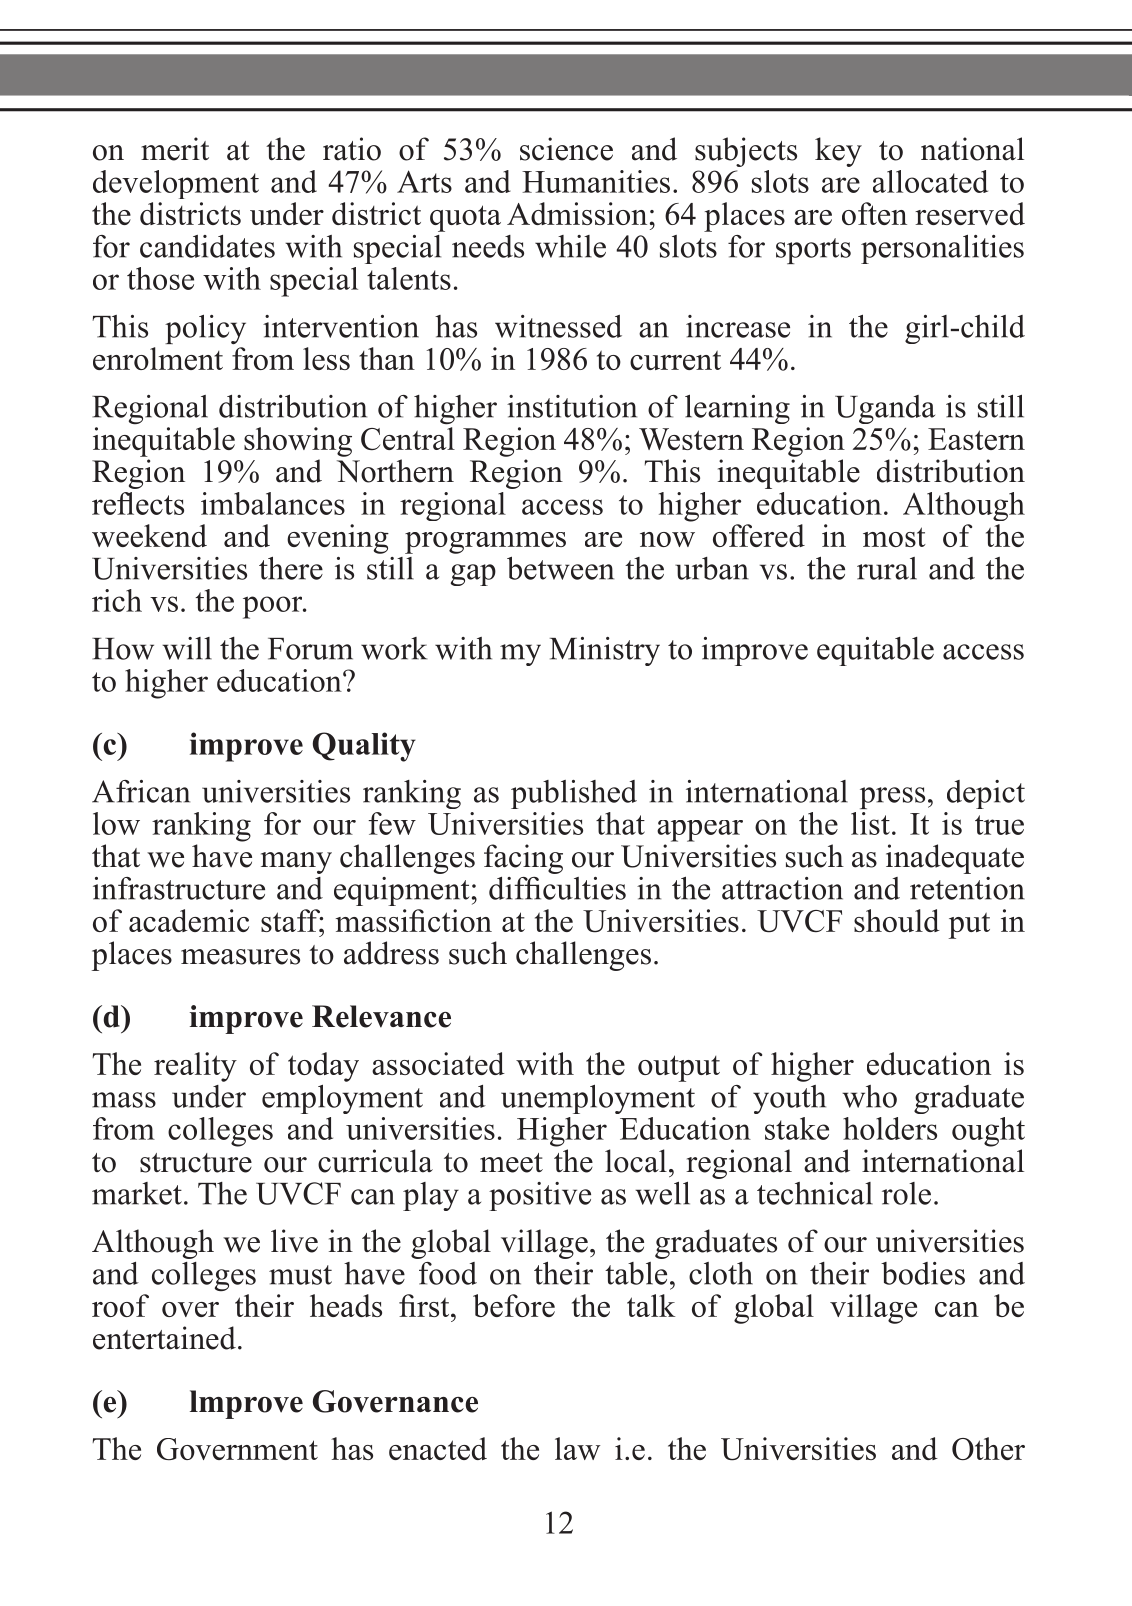 The image size is (1132, 1606). I want to click on African, so click(141, 791).
